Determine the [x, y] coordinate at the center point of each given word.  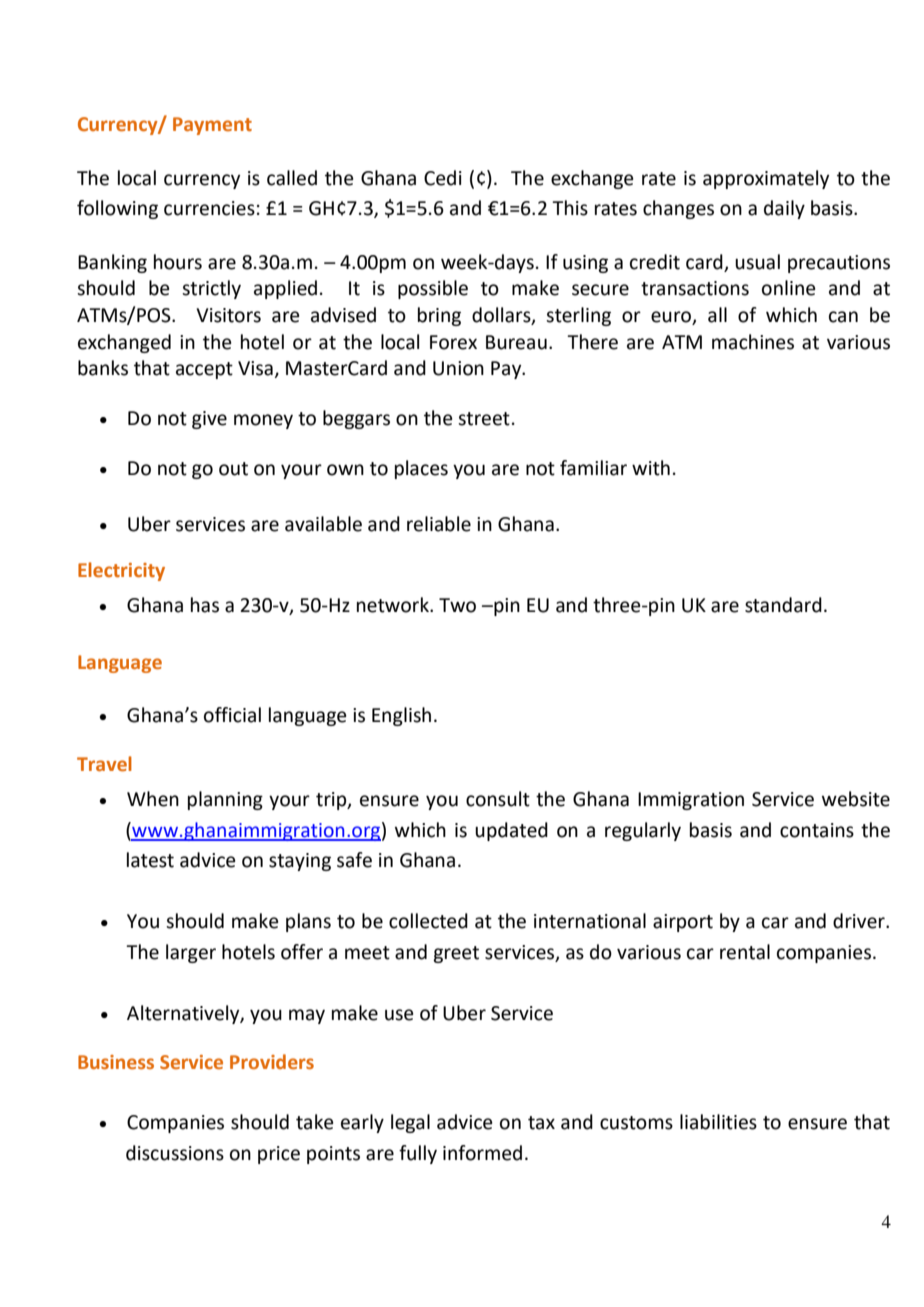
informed [482, 1153]
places [421, 469]
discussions [175, 1153]
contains [817, 830]
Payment [212, 126]
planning [225, 800]
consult [498, 799]
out [233, 469]
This [570, 208]
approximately [766, 179]
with [651, 468]
